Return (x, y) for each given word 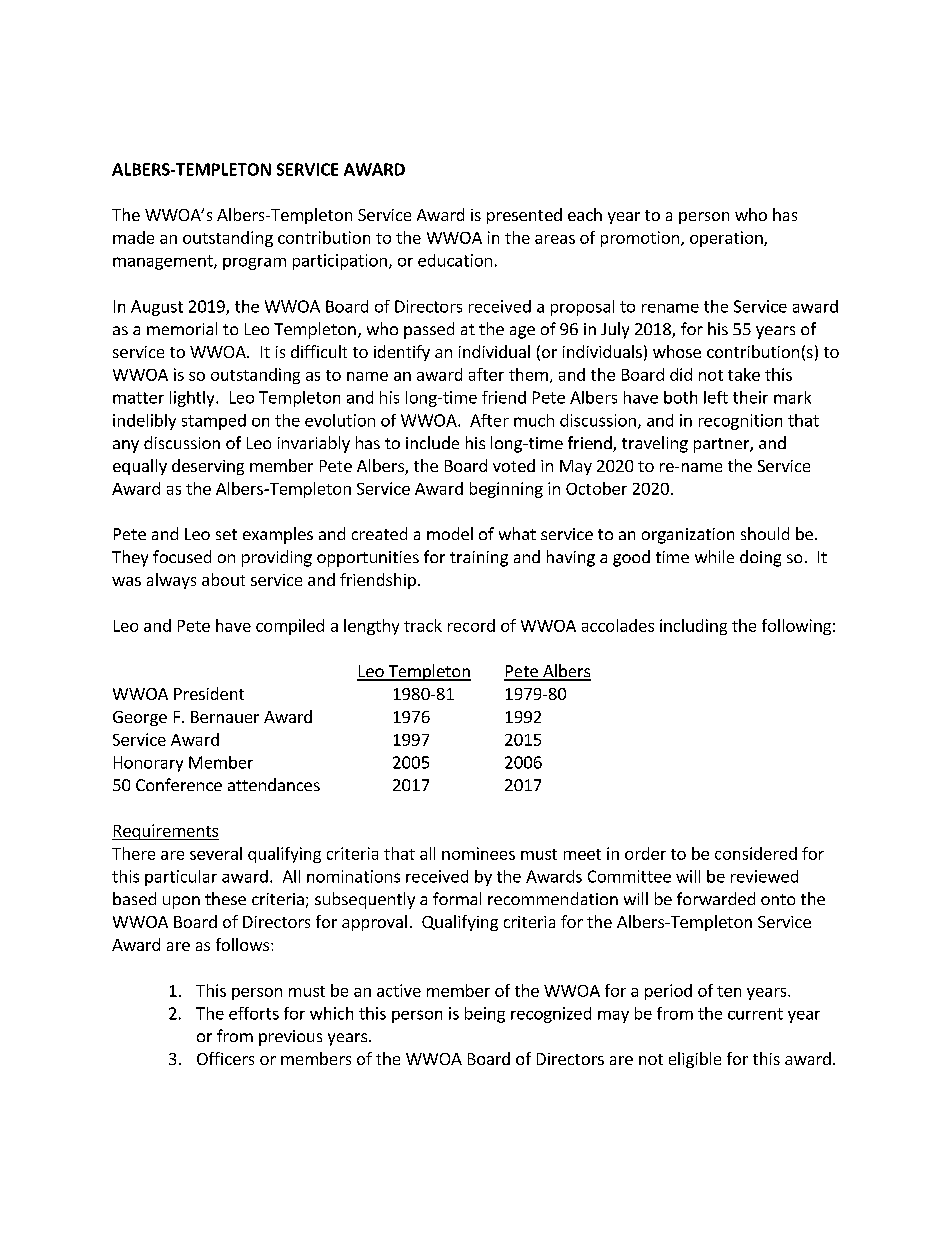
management (164, 262)
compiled (290, 627)
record (471, 625)
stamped (214, 422)
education (455, 260)
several (216, 853)
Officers (225, 1058)
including (693, 627)
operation (727, 239)
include (432, 442)
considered (756, 853)
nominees (478, 853)
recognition (740, 422)
